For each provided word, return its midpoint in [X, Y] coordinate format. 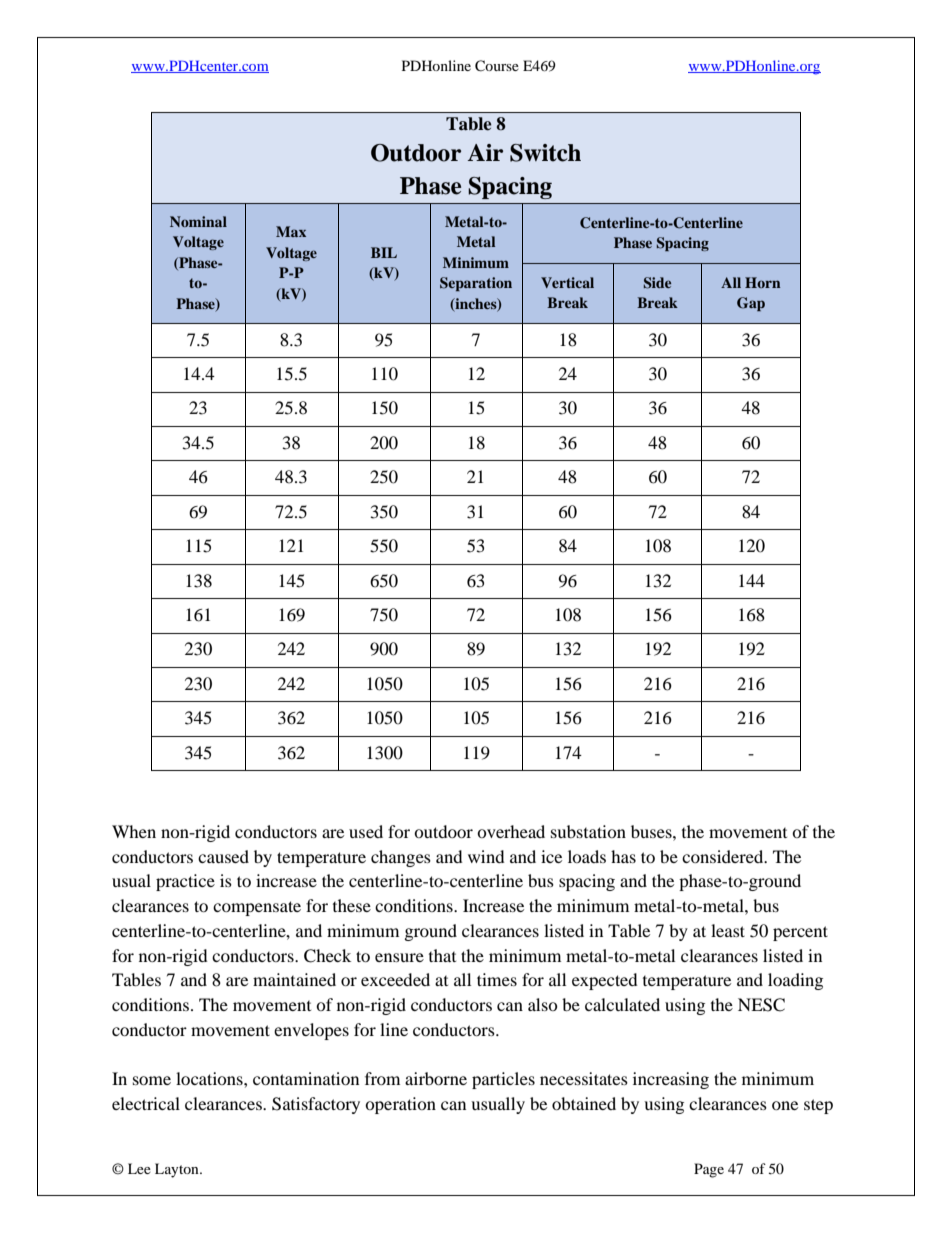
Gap [751, 304]
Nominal [198, 221]
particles [503, 1080]
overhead [511, 831]
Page [709, 1170]
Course [497, 66]
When [134, 831]
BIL [384, 252]
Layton [178, 1170]
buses [652, 831]
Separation [476, 284]
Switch [545, 153]
